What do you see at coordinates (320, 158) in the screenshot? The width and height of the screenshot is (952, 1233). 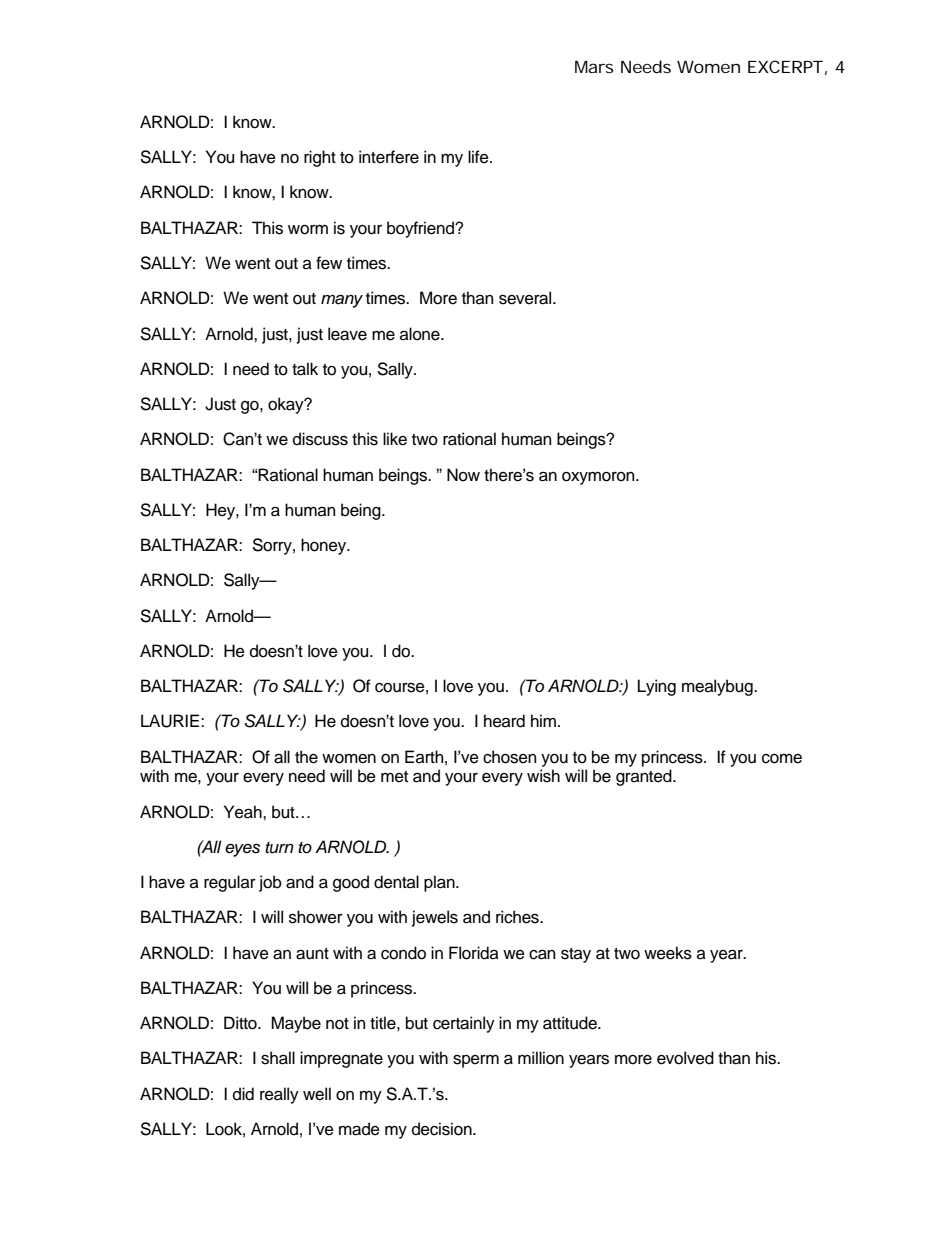 I see `right` at bounding box center [320, 158].
